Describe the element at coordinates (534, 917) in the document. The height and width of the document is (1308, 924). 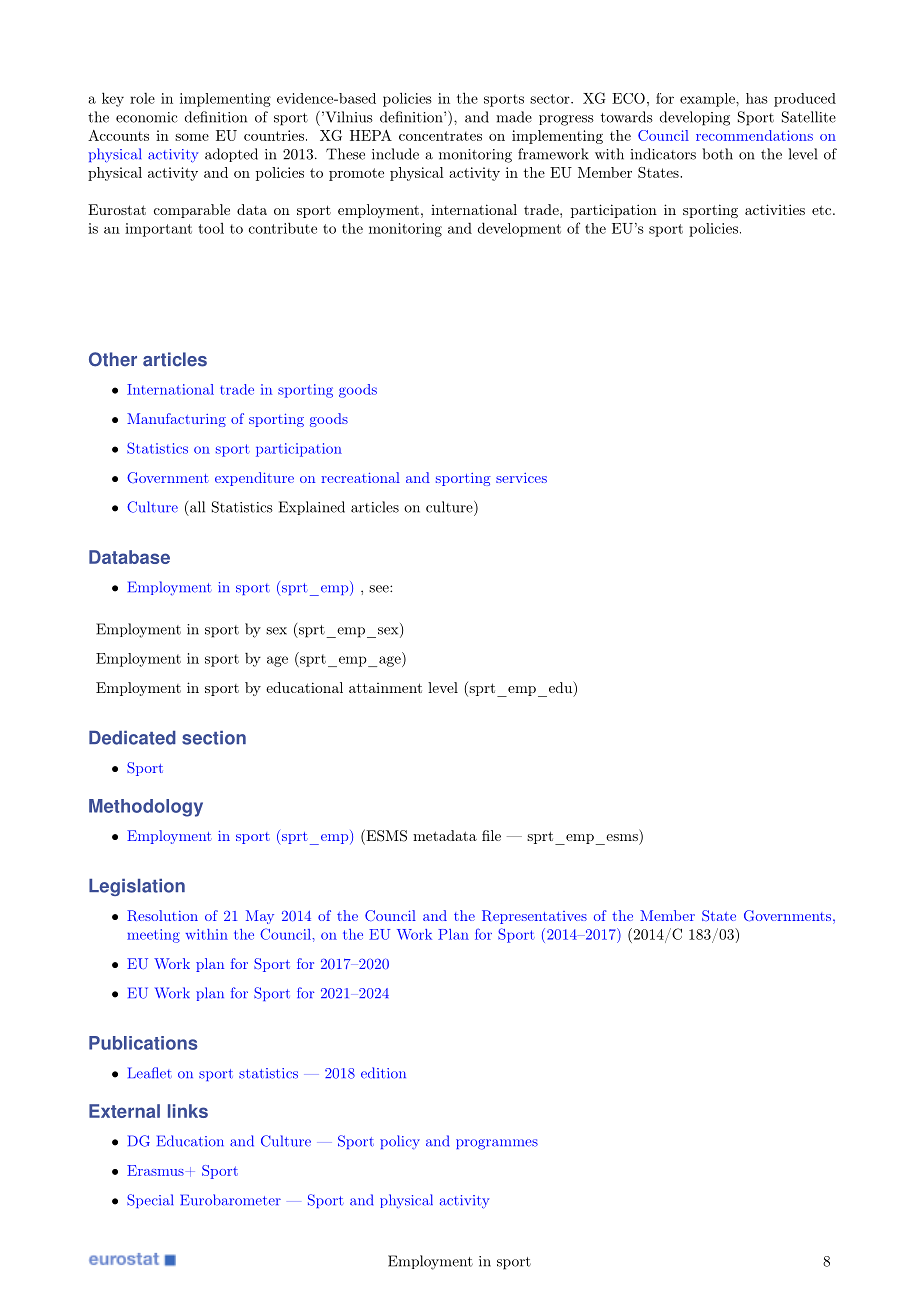
I see `Representatives` at that location.
